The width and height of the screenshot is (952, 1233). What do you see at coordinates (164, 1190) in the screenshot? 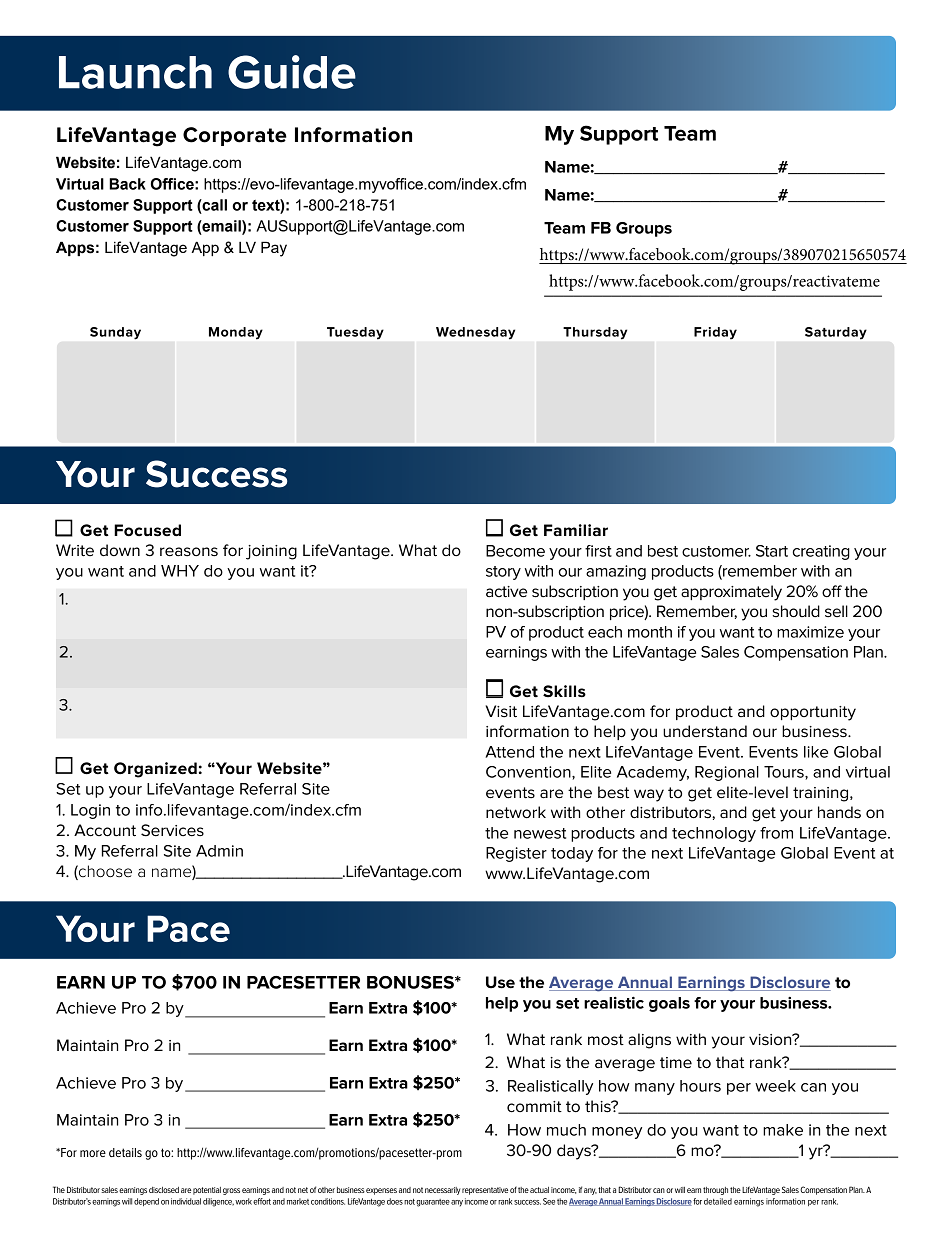
I see `disclosed` at bounding box center [164, 1190].
